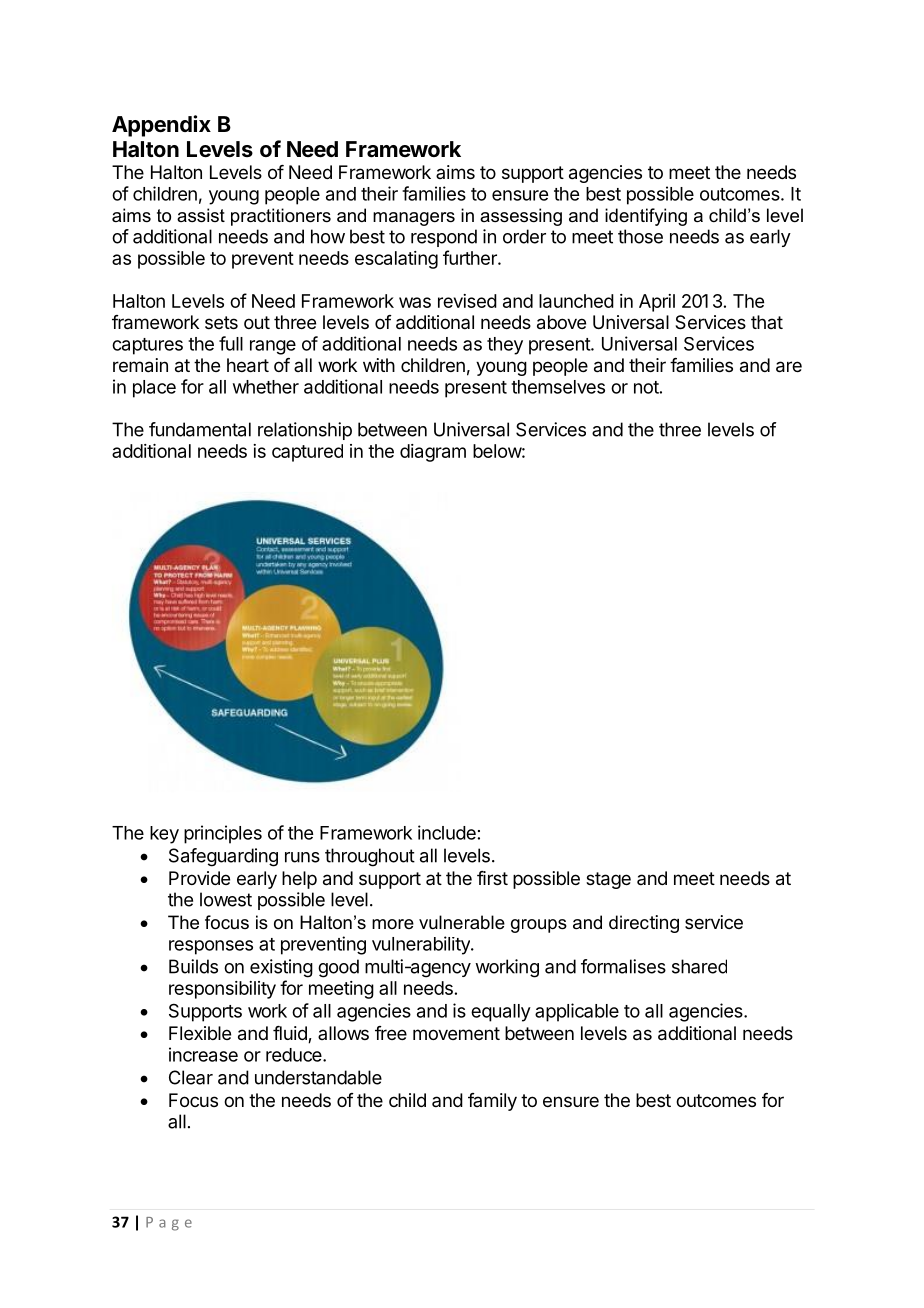 The width and height of the document is (924, 1308). What do you see at coordinates (223, 834) in the document?
I see `principles` at bounding box center [223, 834].
